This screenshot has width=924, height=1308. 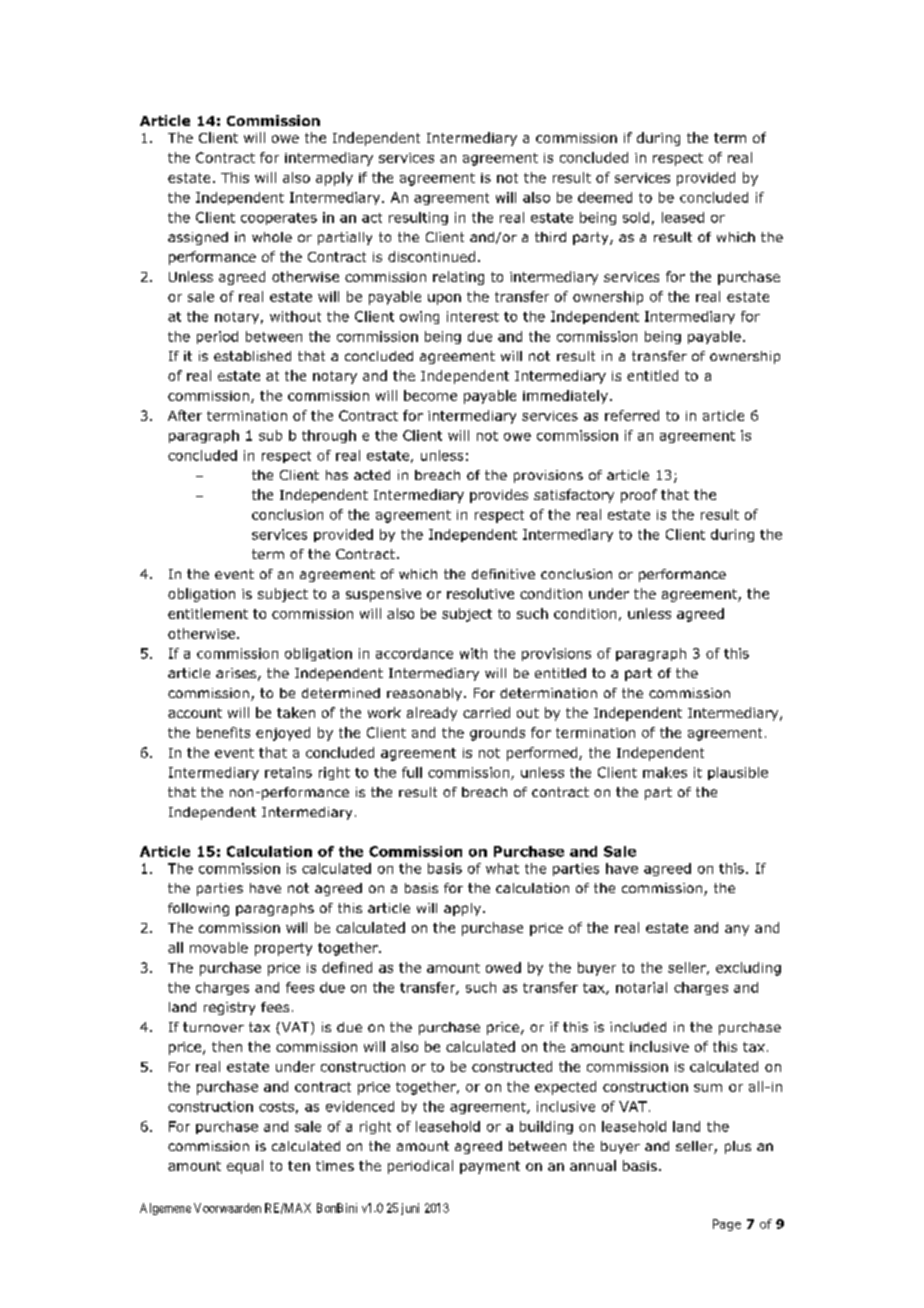 I want to click on Page, so click(x=727, y=1225).
